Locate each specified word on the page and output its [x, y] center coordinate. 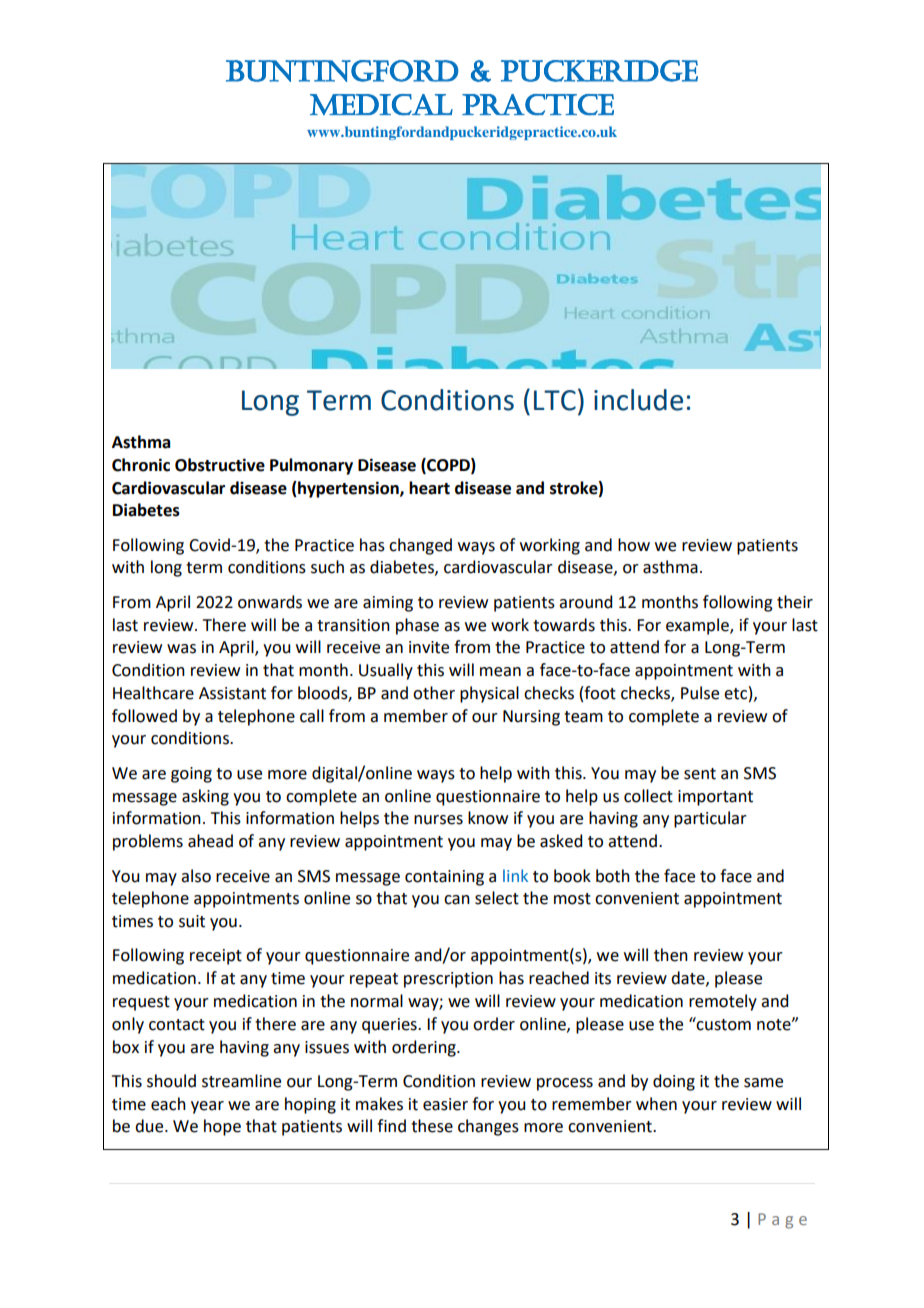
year [207, 1107]
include [638, 400]
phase [417, 626]
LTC [555, 400]
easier [445, 1104]
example [698, 626]
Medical [381, 104]
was [181, 649]
